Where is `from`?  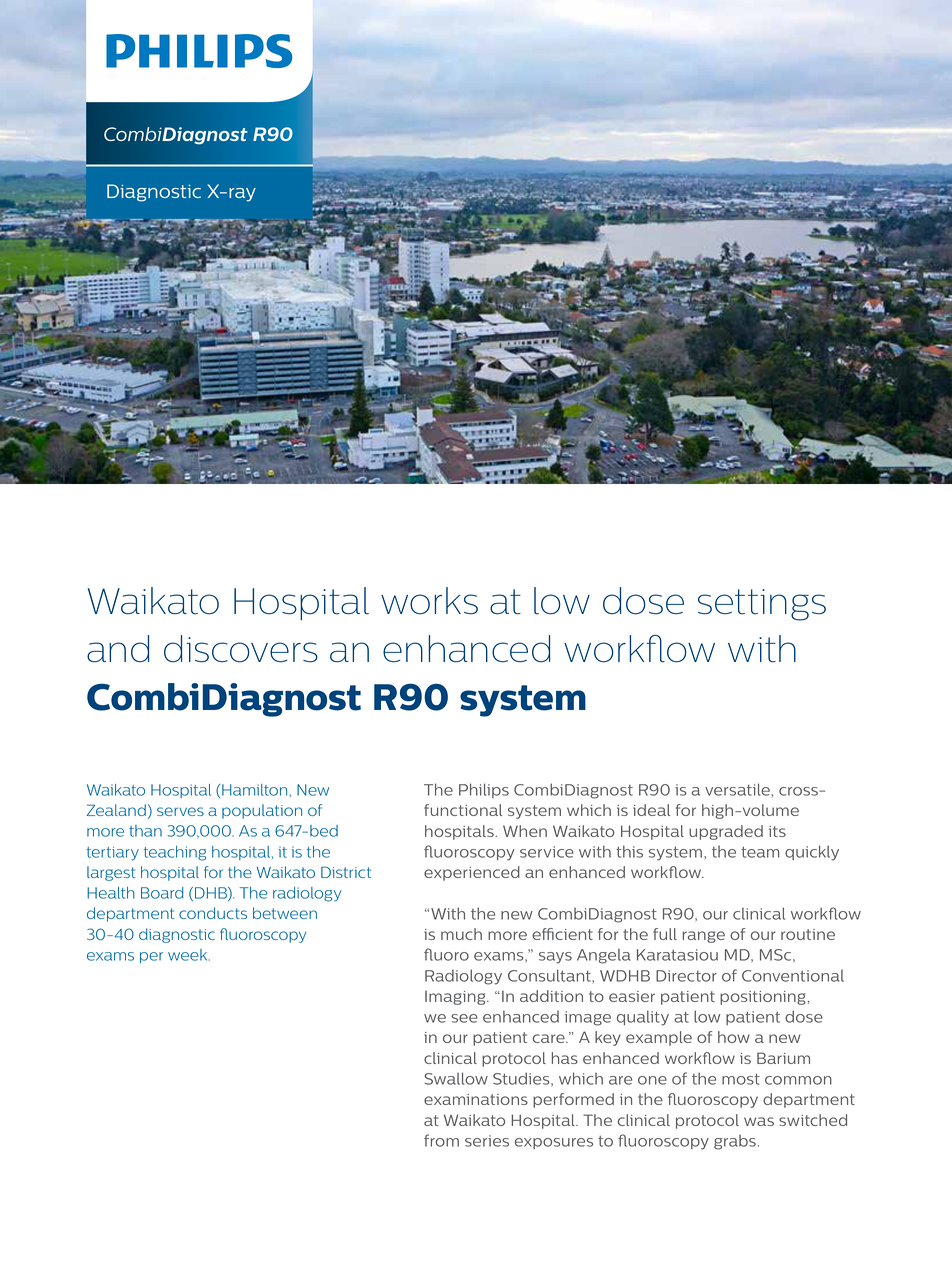 from is located at coordinates (441, 1140).
